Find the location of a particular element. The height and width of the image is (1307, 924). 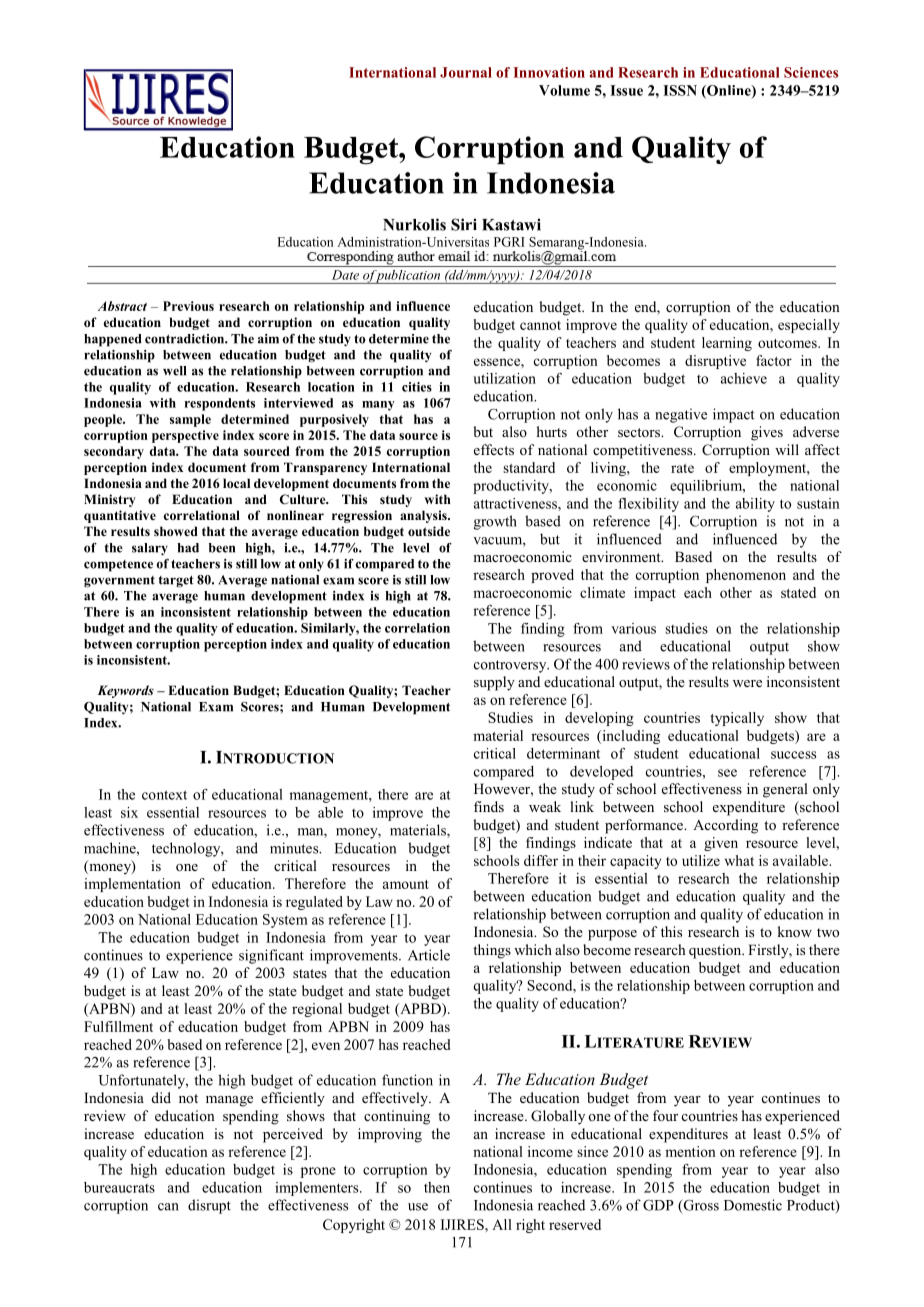

ISSN is located at coordinates (680, 90).
